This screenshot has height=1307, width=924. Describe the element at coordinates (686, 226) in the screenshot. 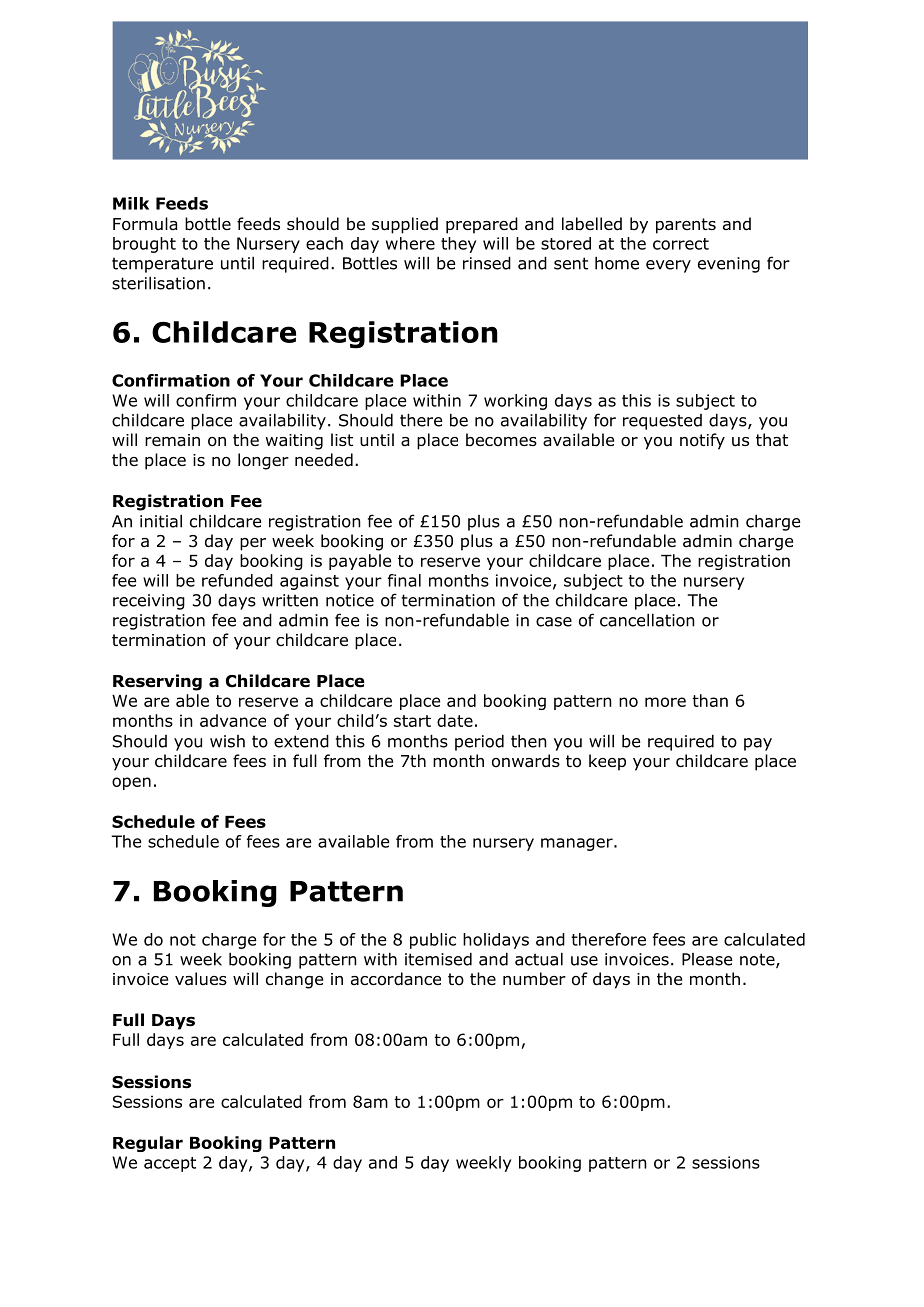

I see `parents` at that location.
